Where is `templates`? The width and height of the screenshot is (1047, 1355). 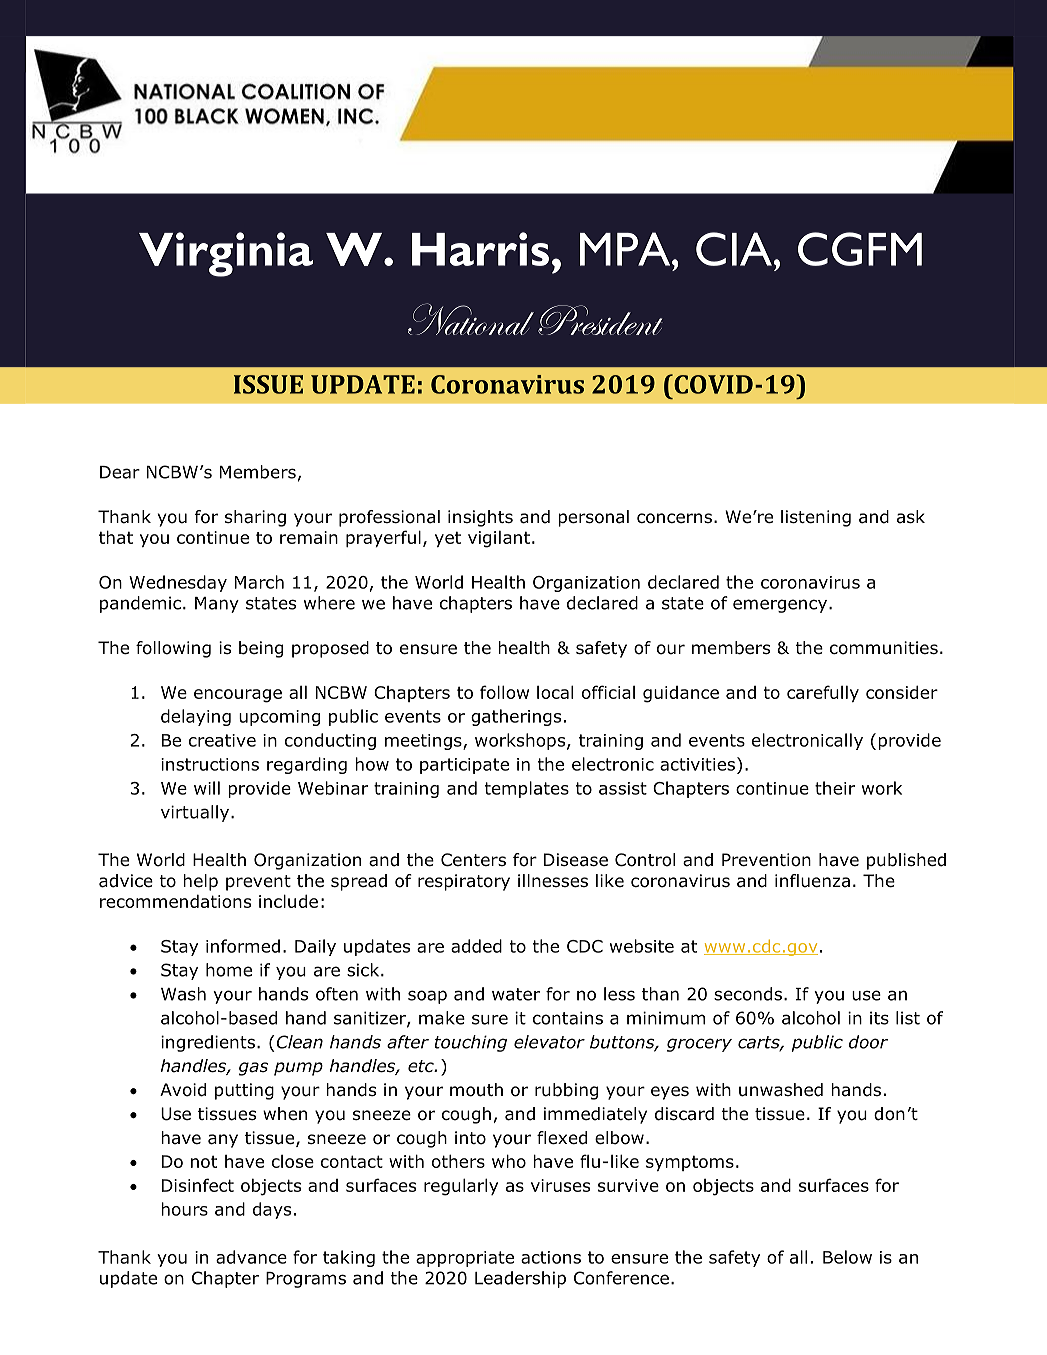 templates is located at coordinates (527, 789).
